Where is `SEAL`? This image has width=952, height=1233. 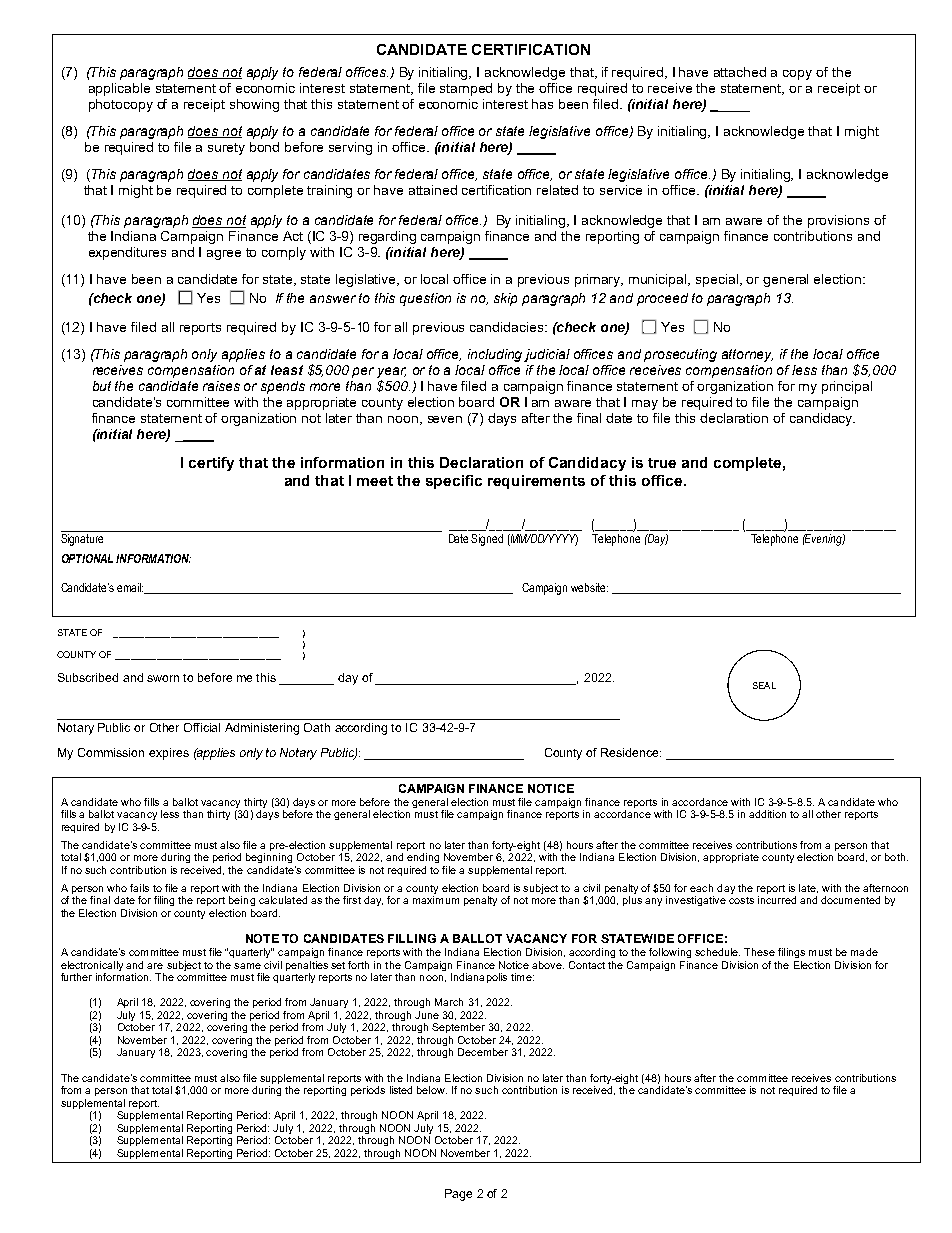 SEAL is located at coordinates (764, 685).
